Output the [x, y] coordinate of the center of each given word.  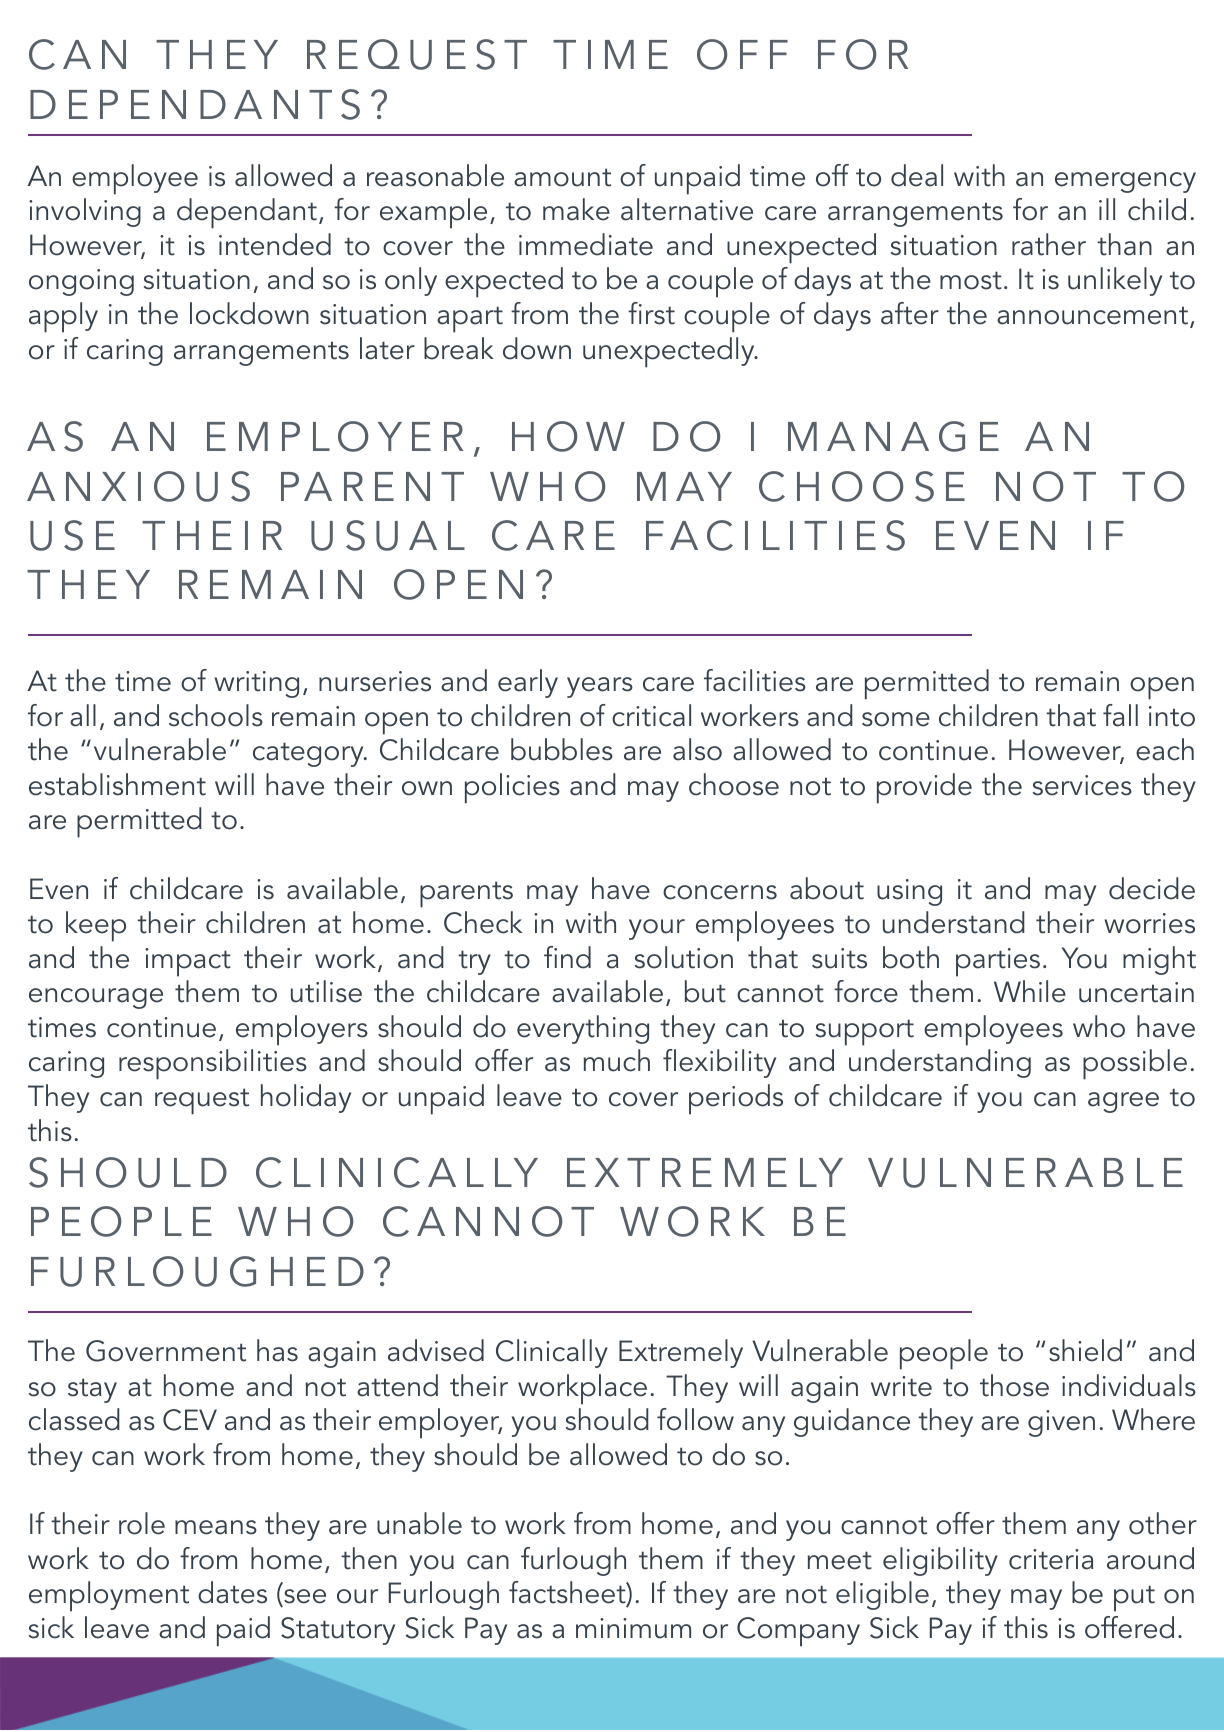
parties [998, 962]
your [657, 929]
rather [1049, 244]
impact [188, 962]
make [576, 209]
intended [275, 244]
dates [232, 1592]
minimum [633, 1628]
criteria [1051, 1559]
